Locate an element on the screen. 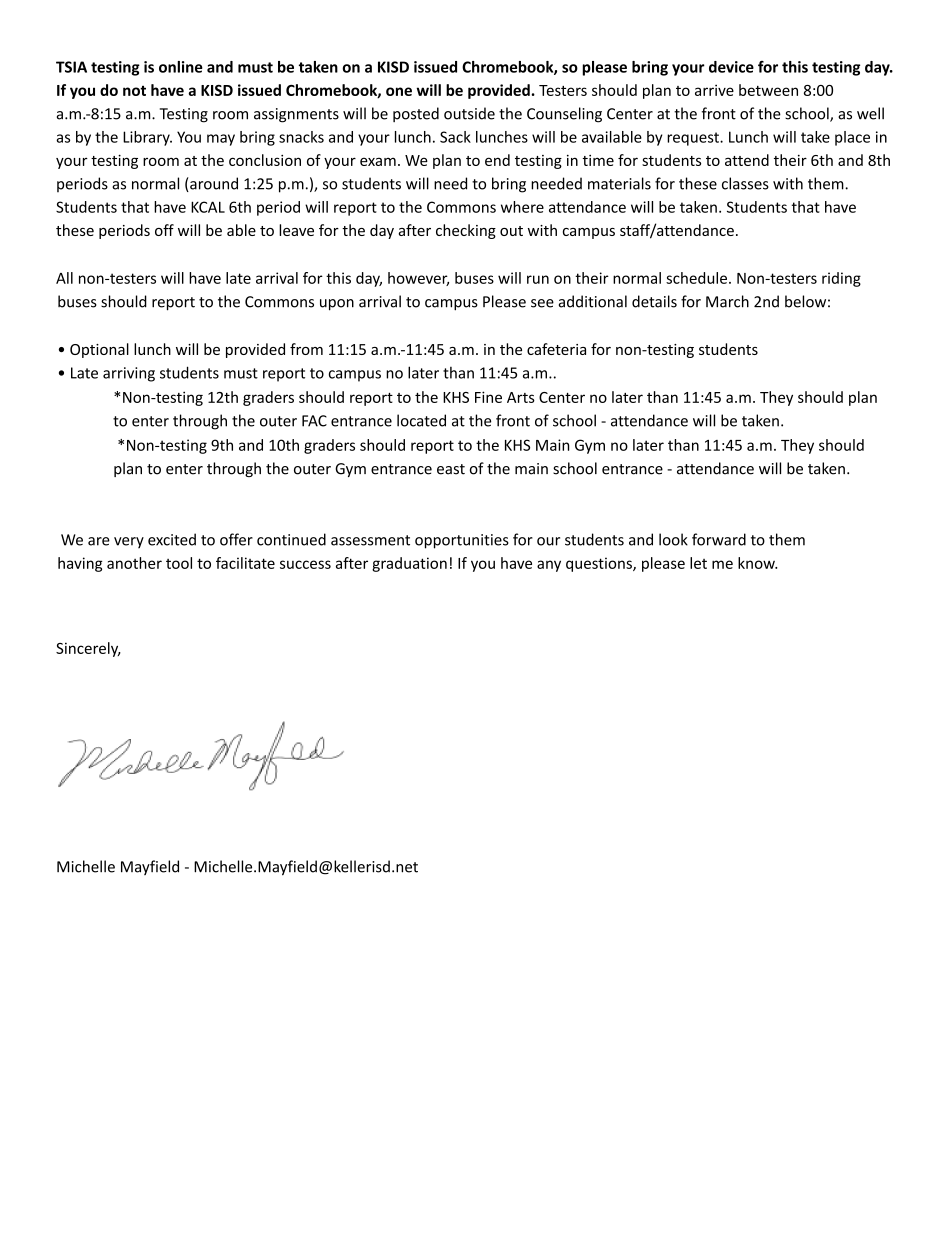 The image size is (952, 1233). Sincerely is located at coordinates (88, 649).
